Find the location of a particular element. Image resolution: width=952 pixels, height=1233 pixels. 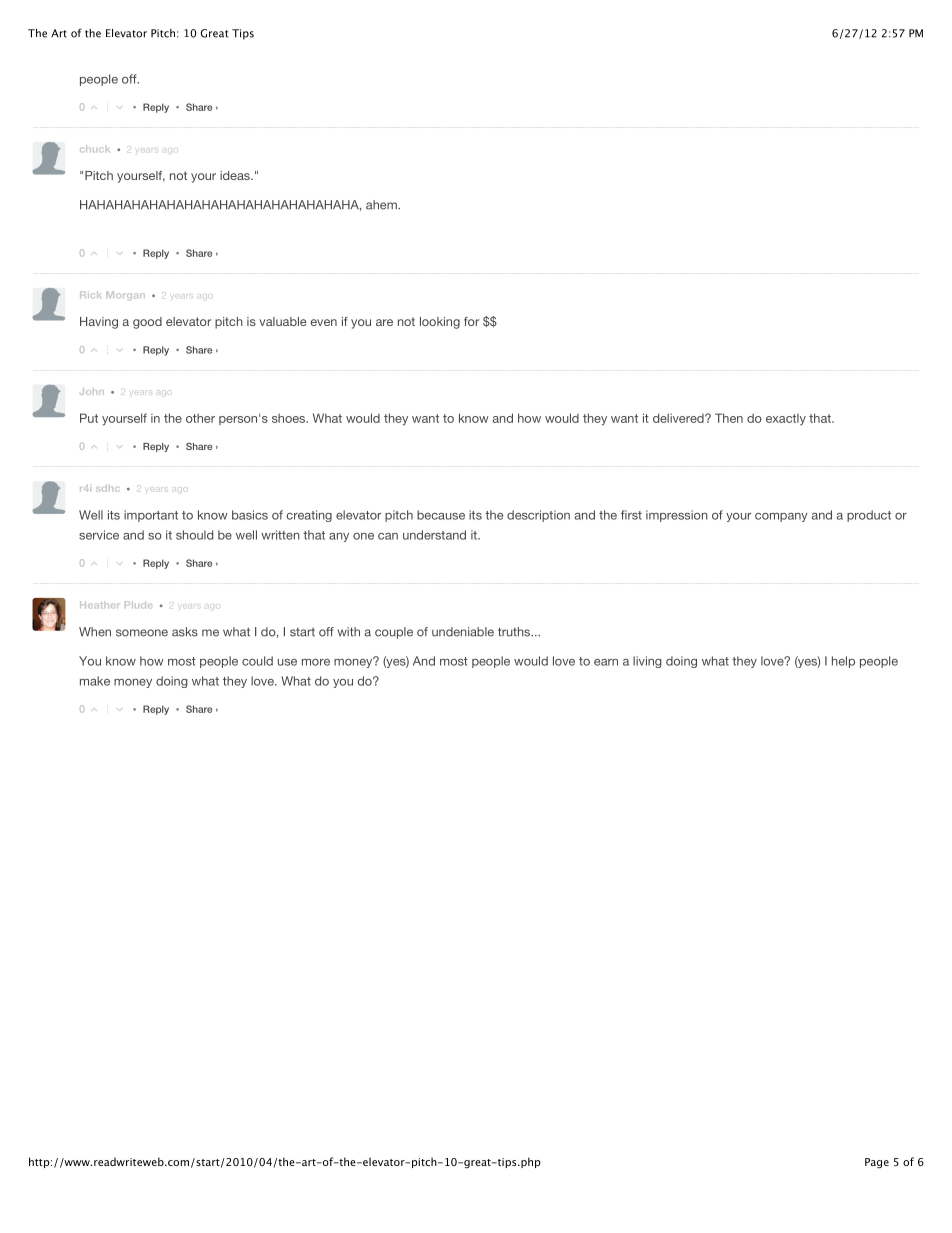

ideas is located at coordinates (236, 175).
